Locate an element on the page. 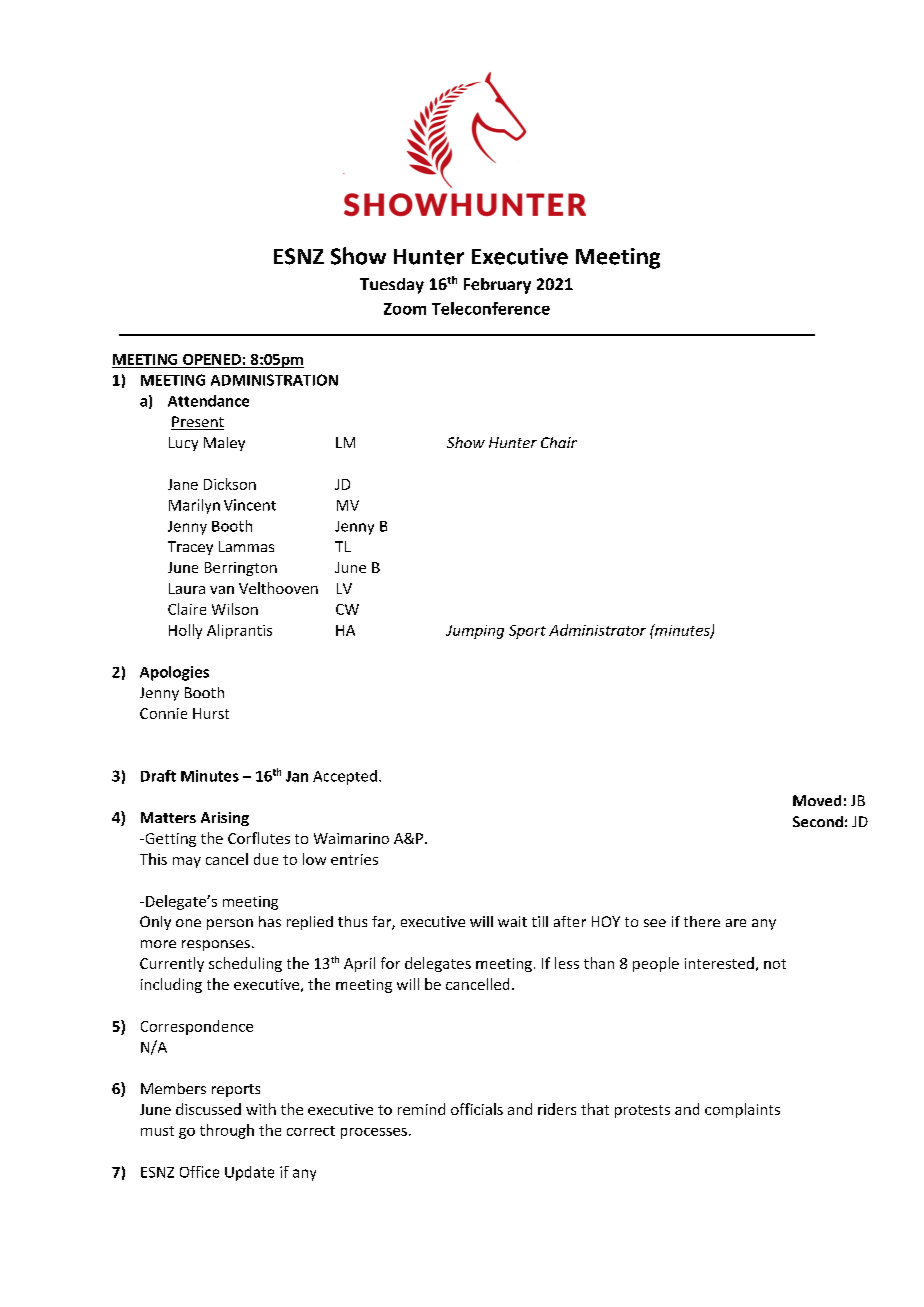 This page has width=924, height=1307. through is located at coordinates (227, 1131).
